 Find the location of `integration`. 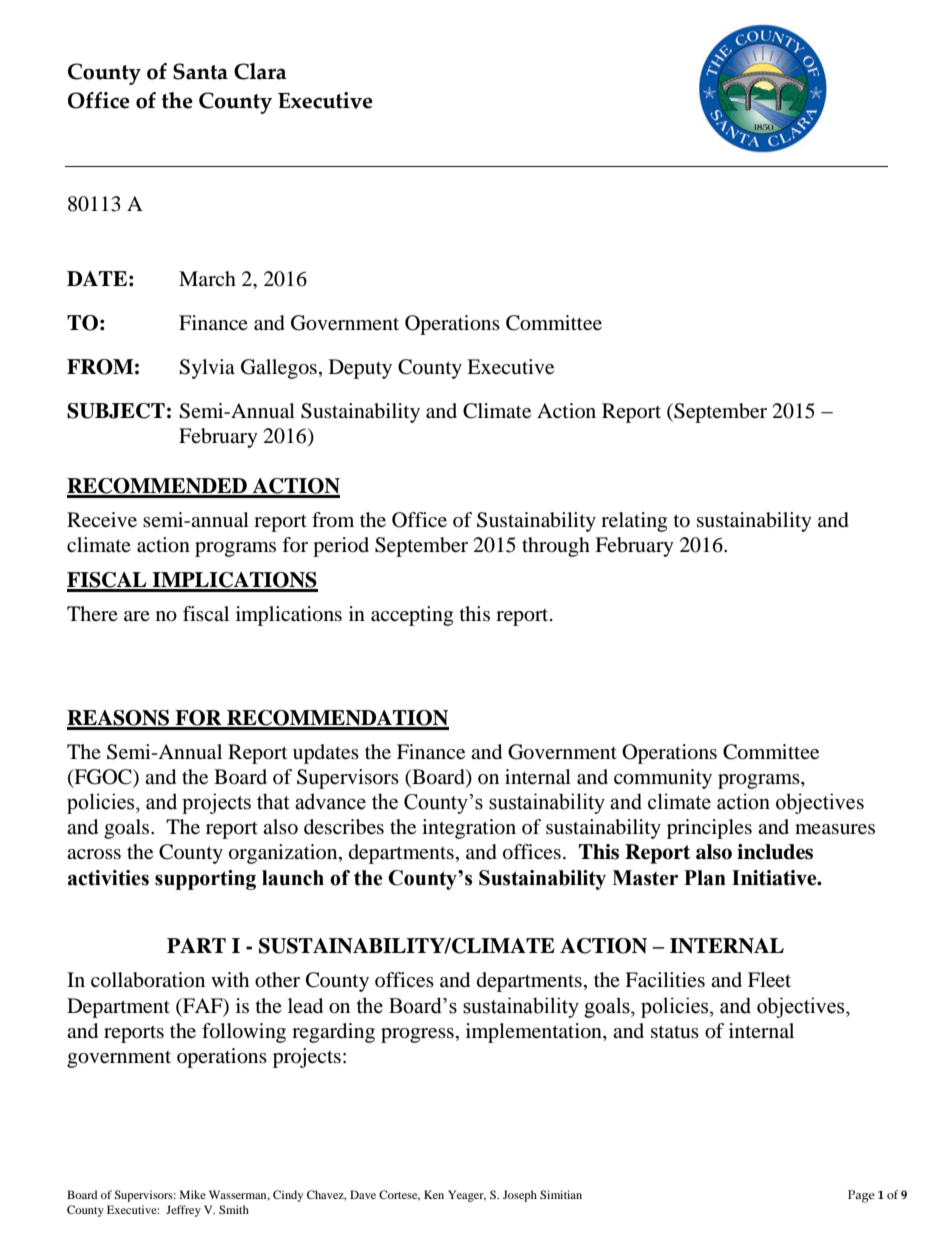

integration is located at coordinates (469, 829).
